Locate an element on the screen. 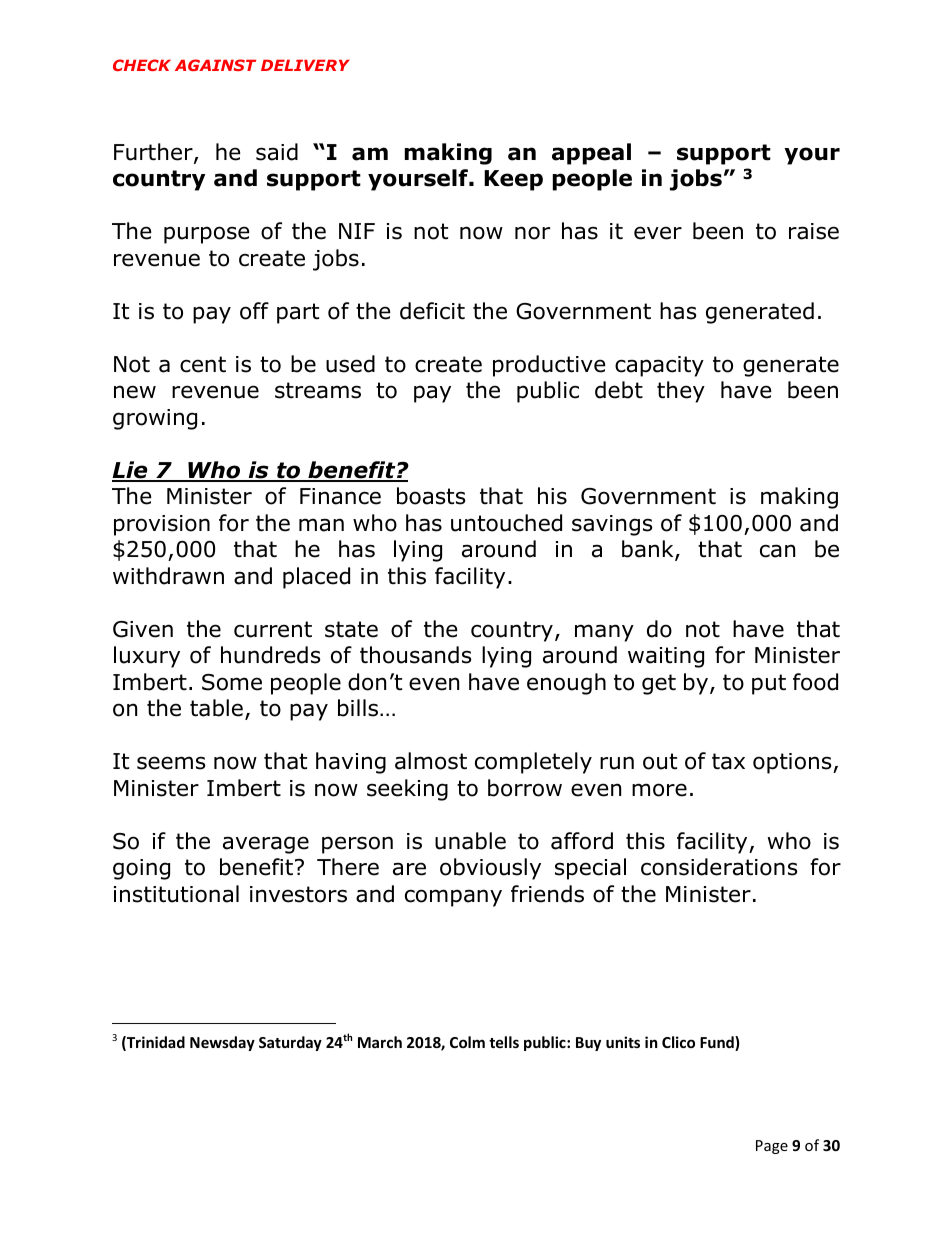 This screenshot has height=1233, width=952. deficit is located at coordinates (432, 311).
